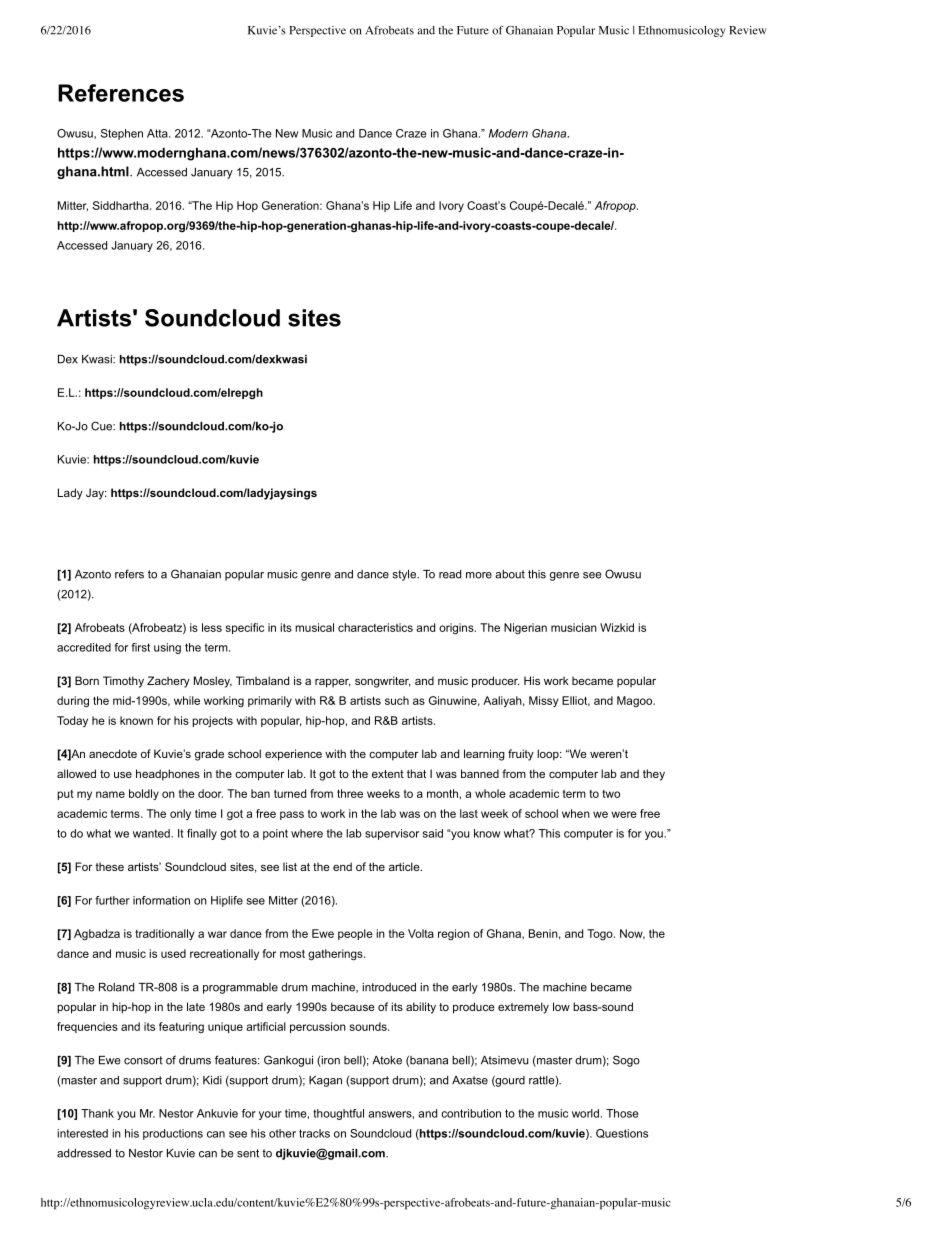 The width and height of the screenshot is (952, 1233). What do you see at coordinates (375, 627) in the screenshot?
I see `characteristics` at bounding box center [375, 627].
